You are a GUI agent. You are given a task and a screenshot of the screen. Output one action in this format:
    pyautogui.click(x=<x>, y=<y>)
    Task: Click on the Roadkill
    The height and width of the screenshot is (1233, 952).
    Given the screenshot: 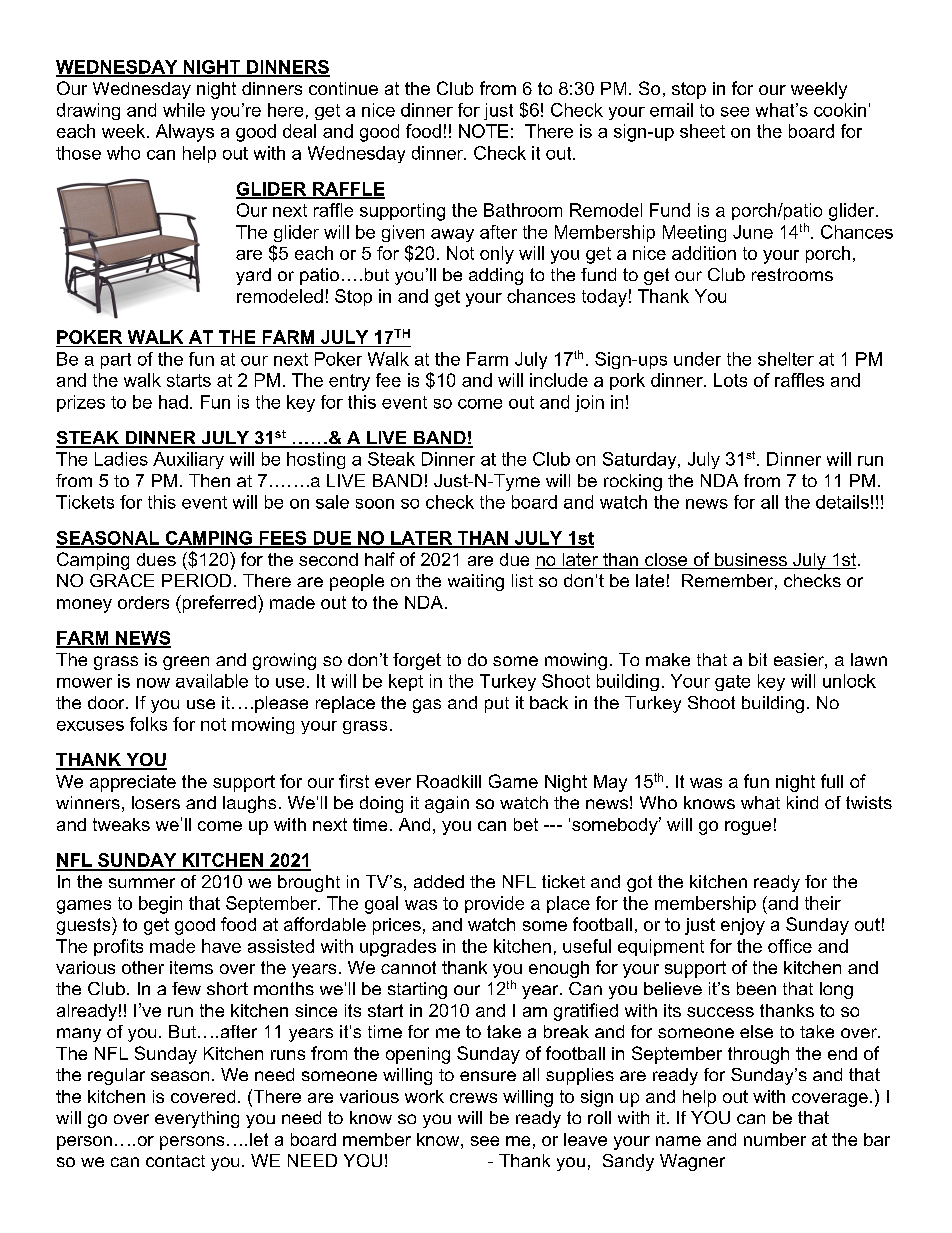 What is the action you would take?
    pyautogui.click(x=449, y=781)
